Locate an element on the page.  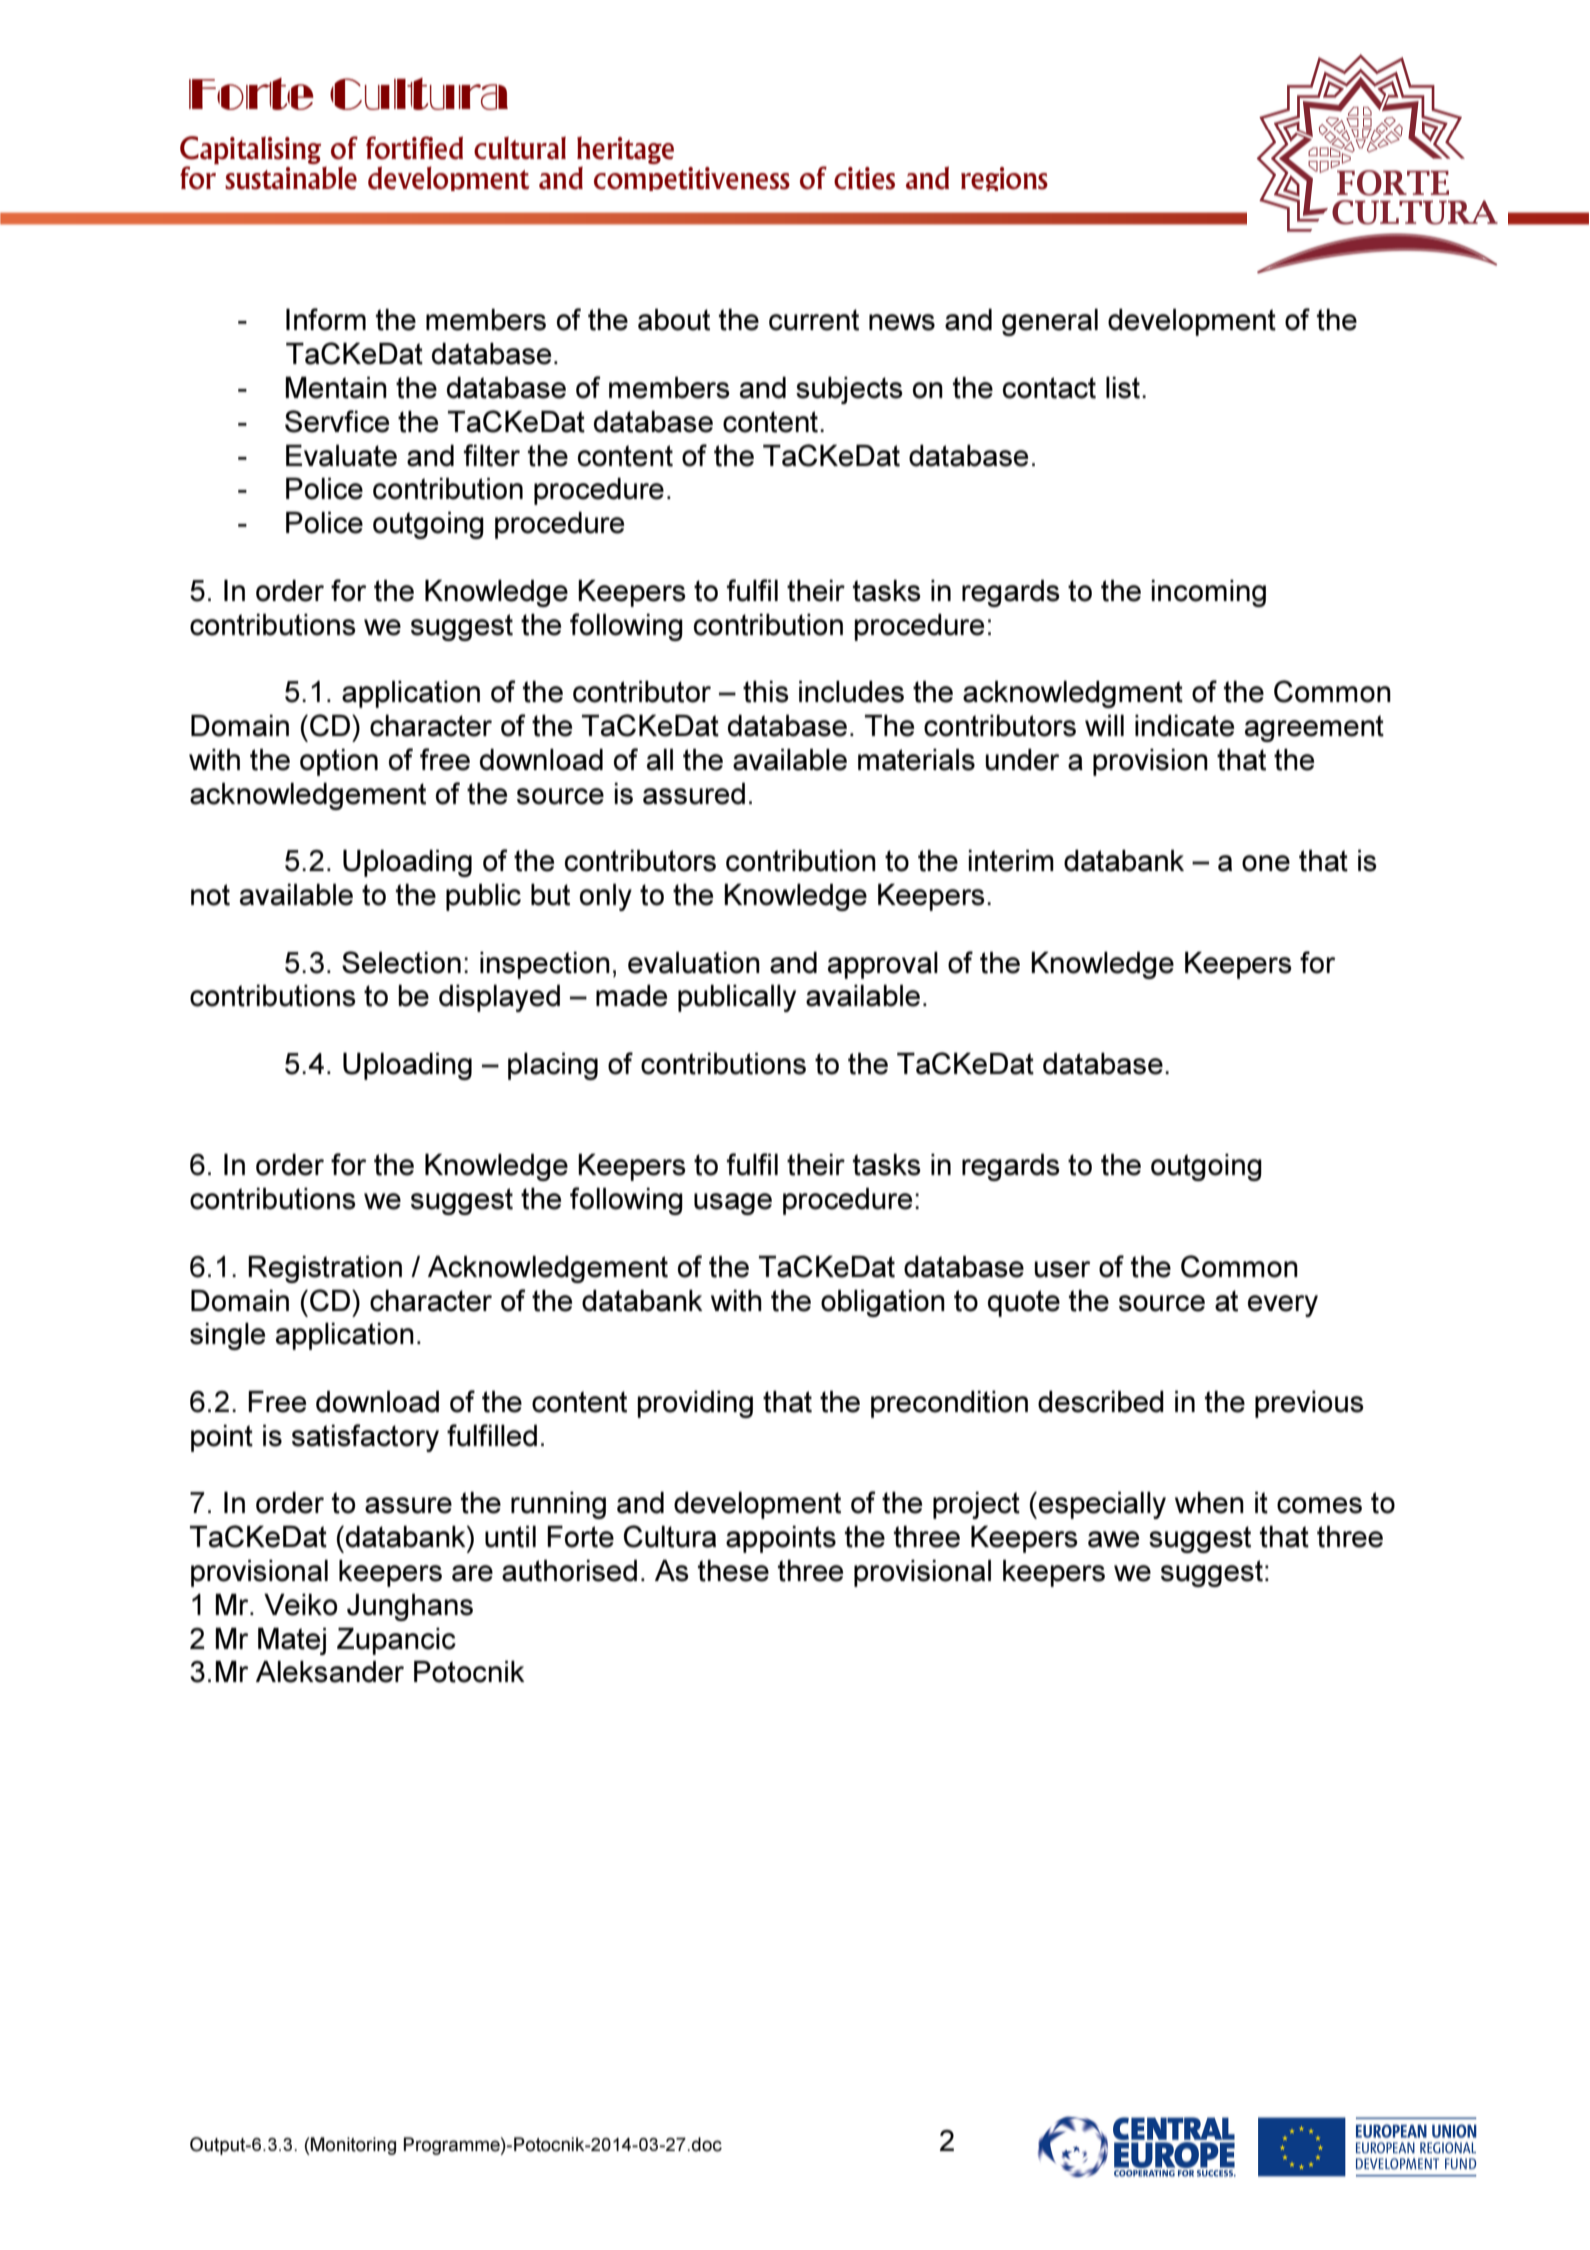
satisfactory is located at coordinates (365, 1438).
